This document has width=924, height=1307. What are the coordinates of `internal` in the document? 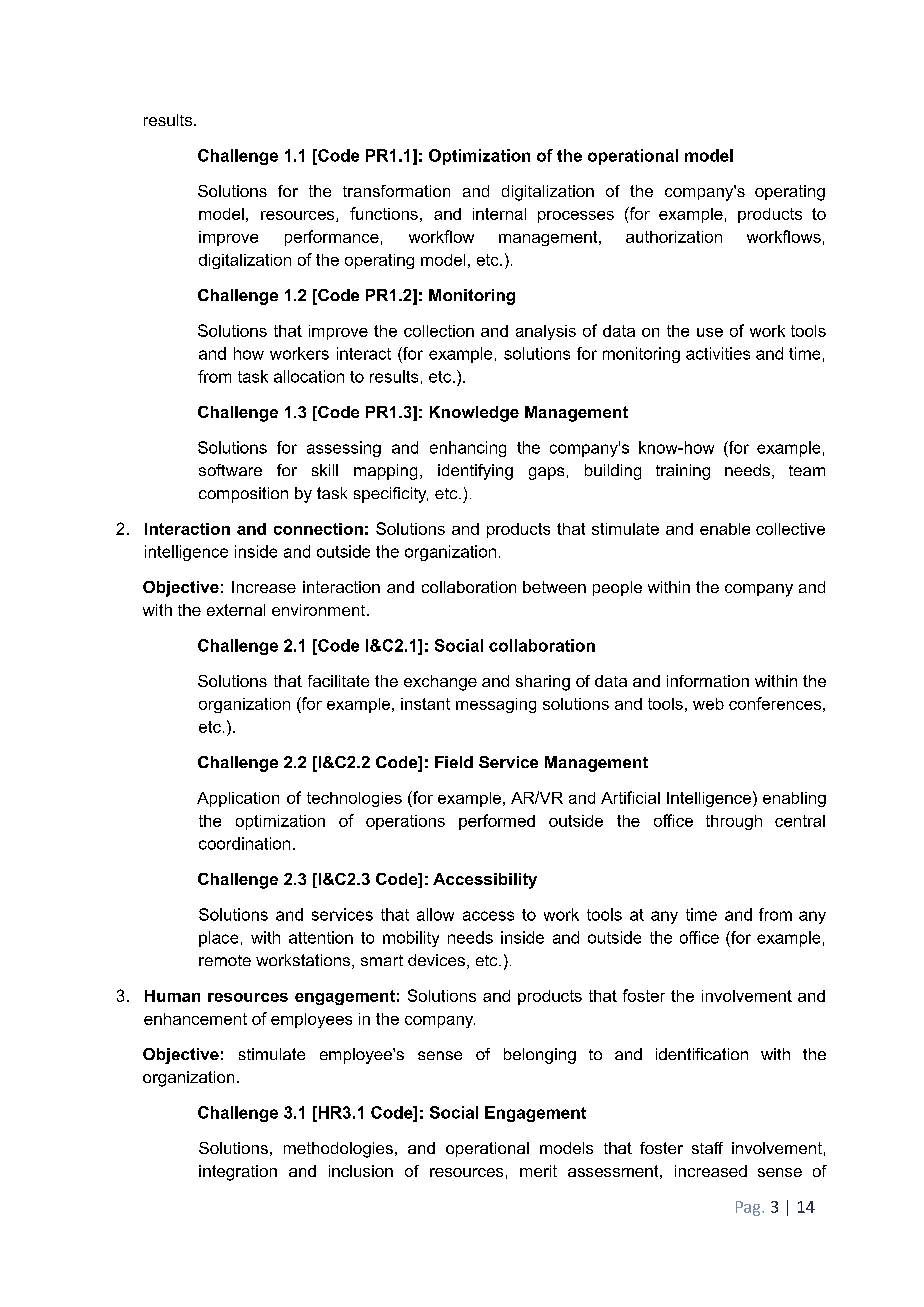 It's located at (499, 214).
